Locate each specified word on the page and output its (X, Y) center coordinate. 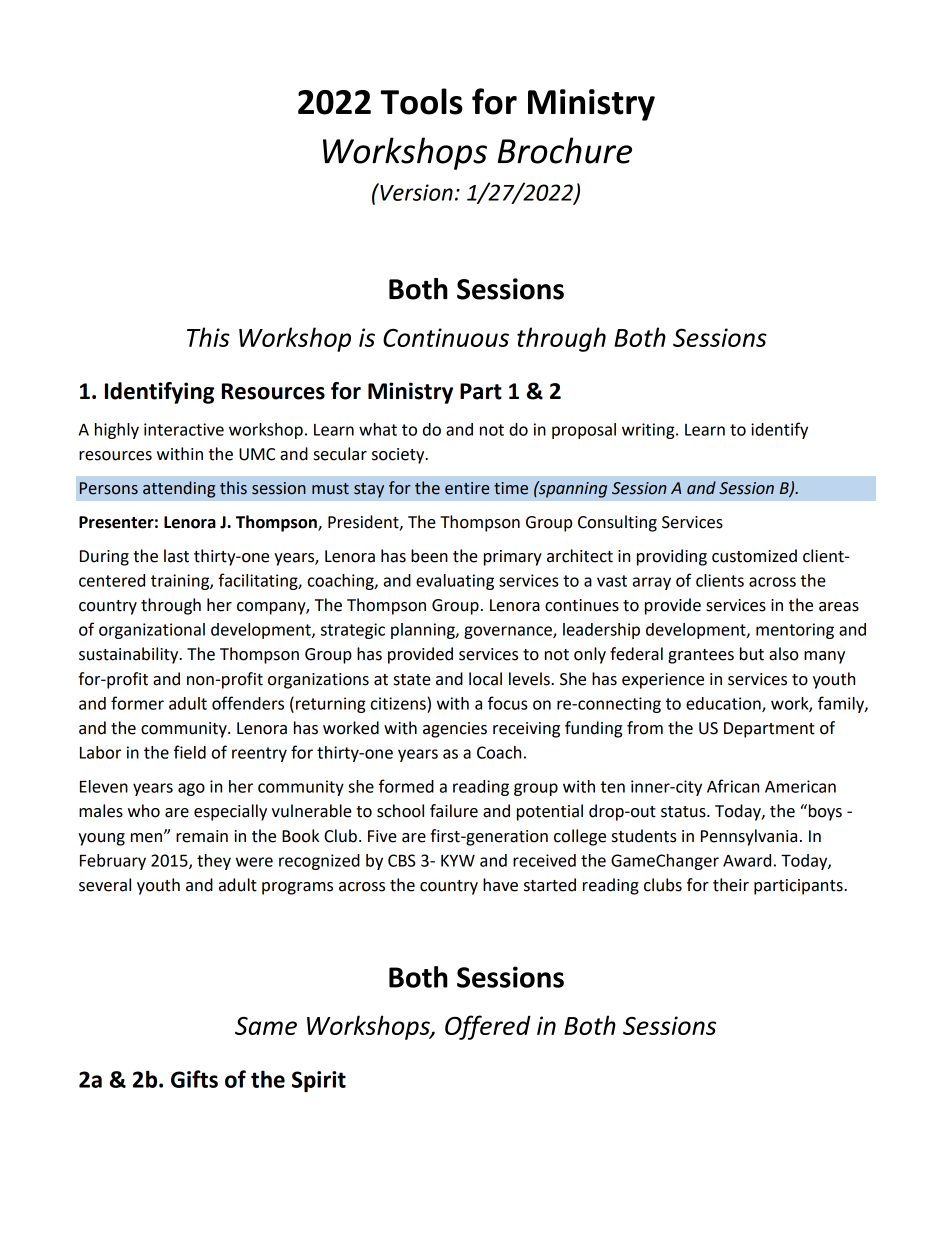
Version (415, 192)
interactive (184, 429)
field (190, 752)
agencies (455, 730)
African (733, 786)
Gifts (194, 1079)
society (399, 456)
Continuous (446, 337)
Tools (422, 101)
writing (649, 431)
